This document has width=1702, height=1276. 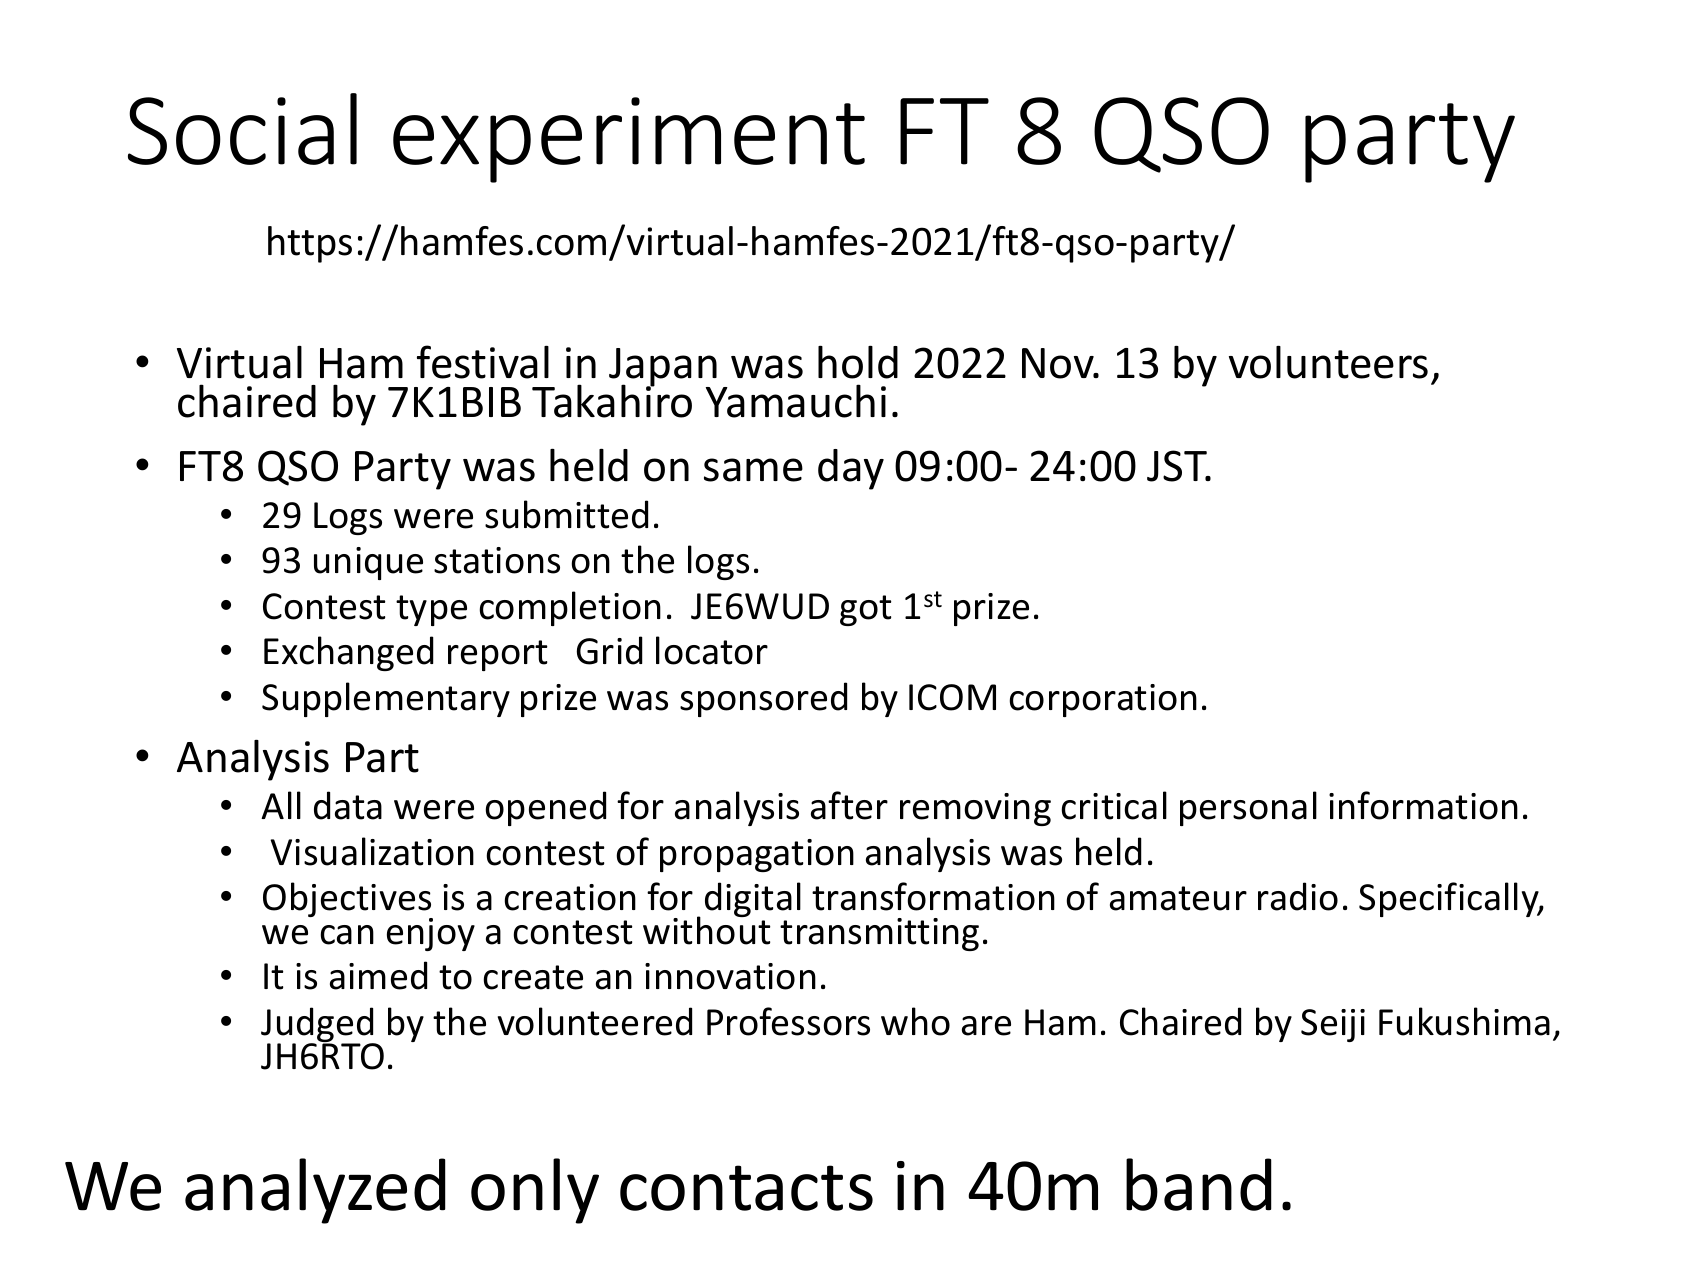 I want to click on experiment, so click(x=629, y=140).
